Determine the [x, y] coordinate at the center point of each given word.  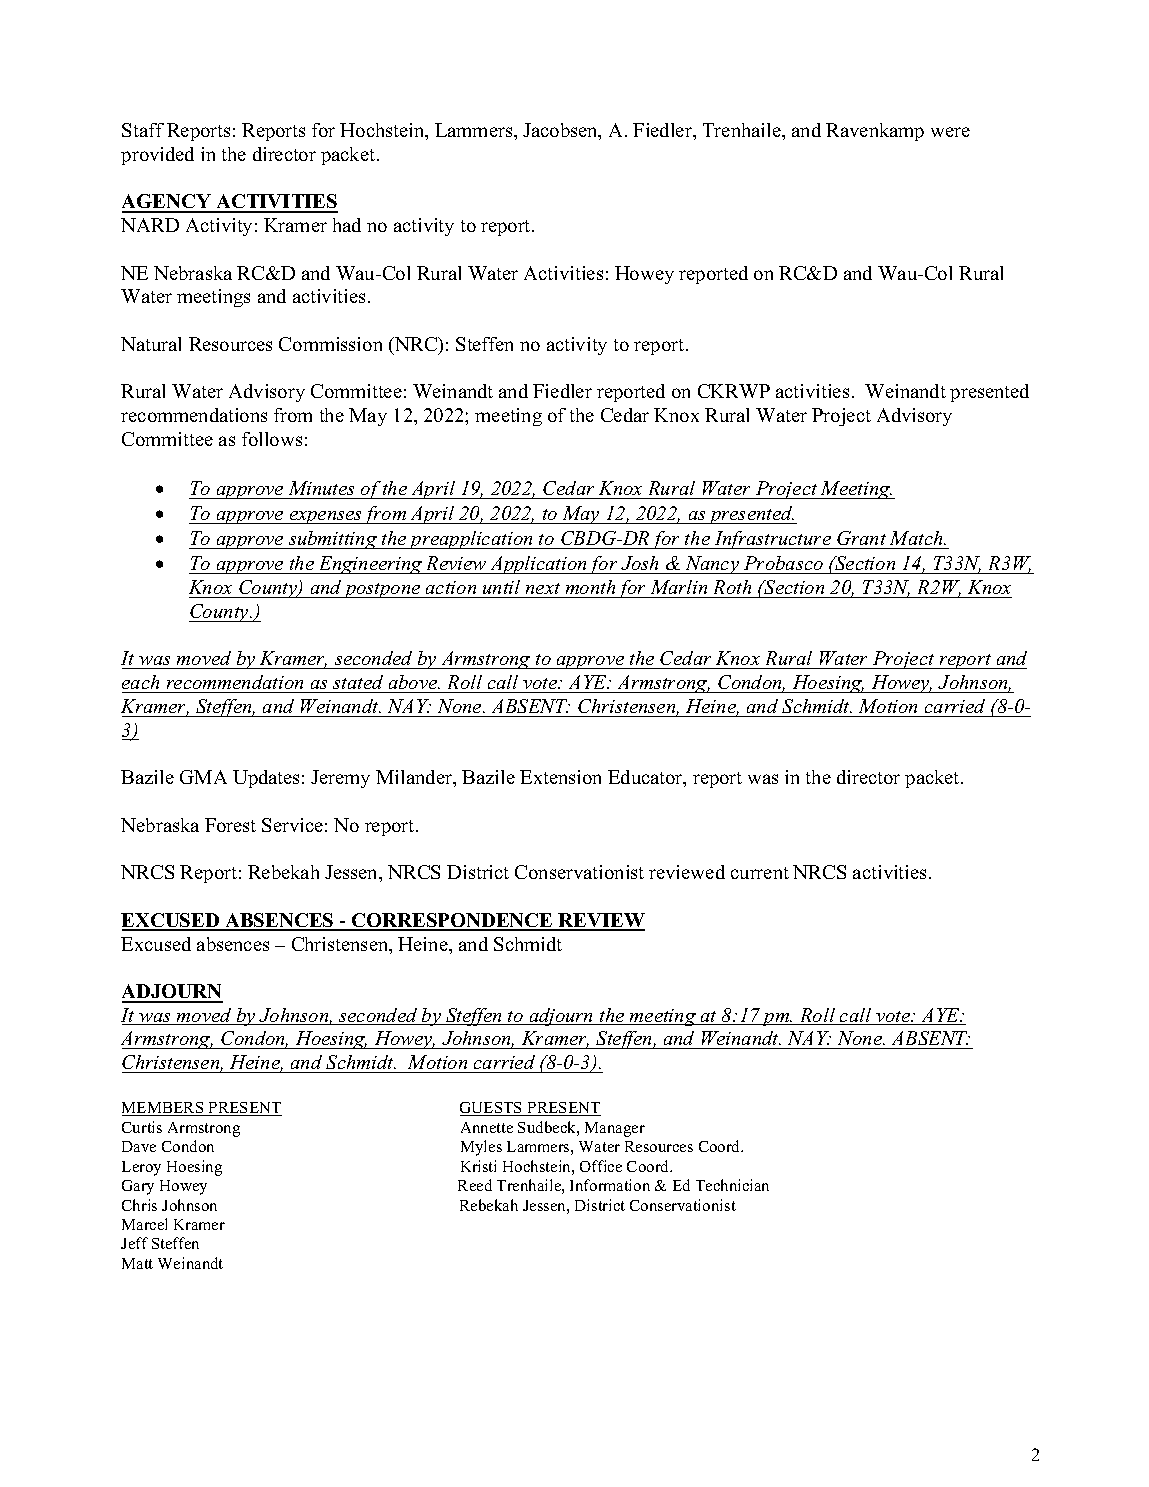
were [950, 132]
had [347, 225]
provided [157, 156]
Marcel [144, 1224]
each [140, 682]
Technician [732, 1185]
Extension [560, 777]
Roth [732, 587]
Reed [475, 1185]
